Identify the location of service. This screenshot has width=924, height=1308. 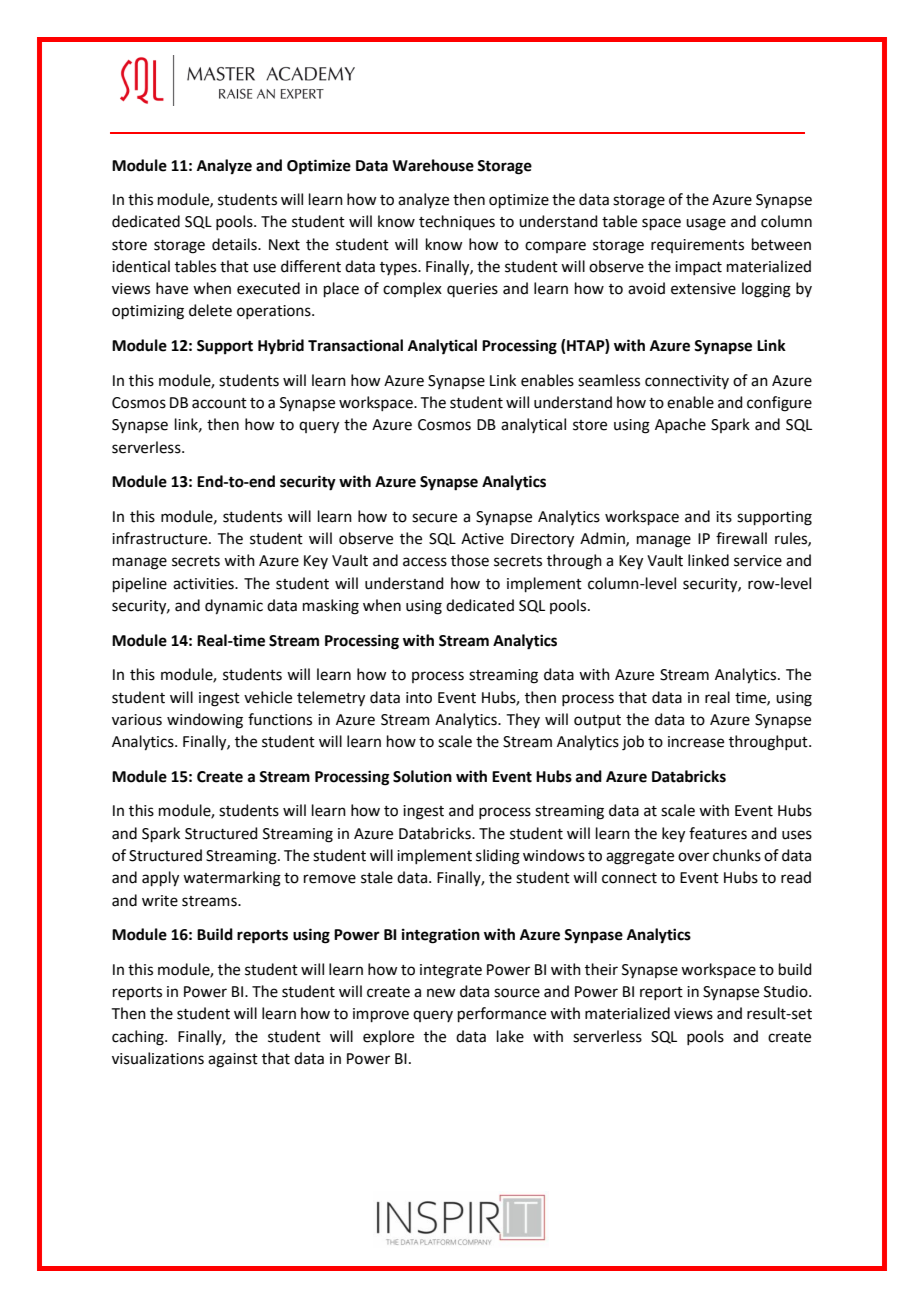
(758, 561).
